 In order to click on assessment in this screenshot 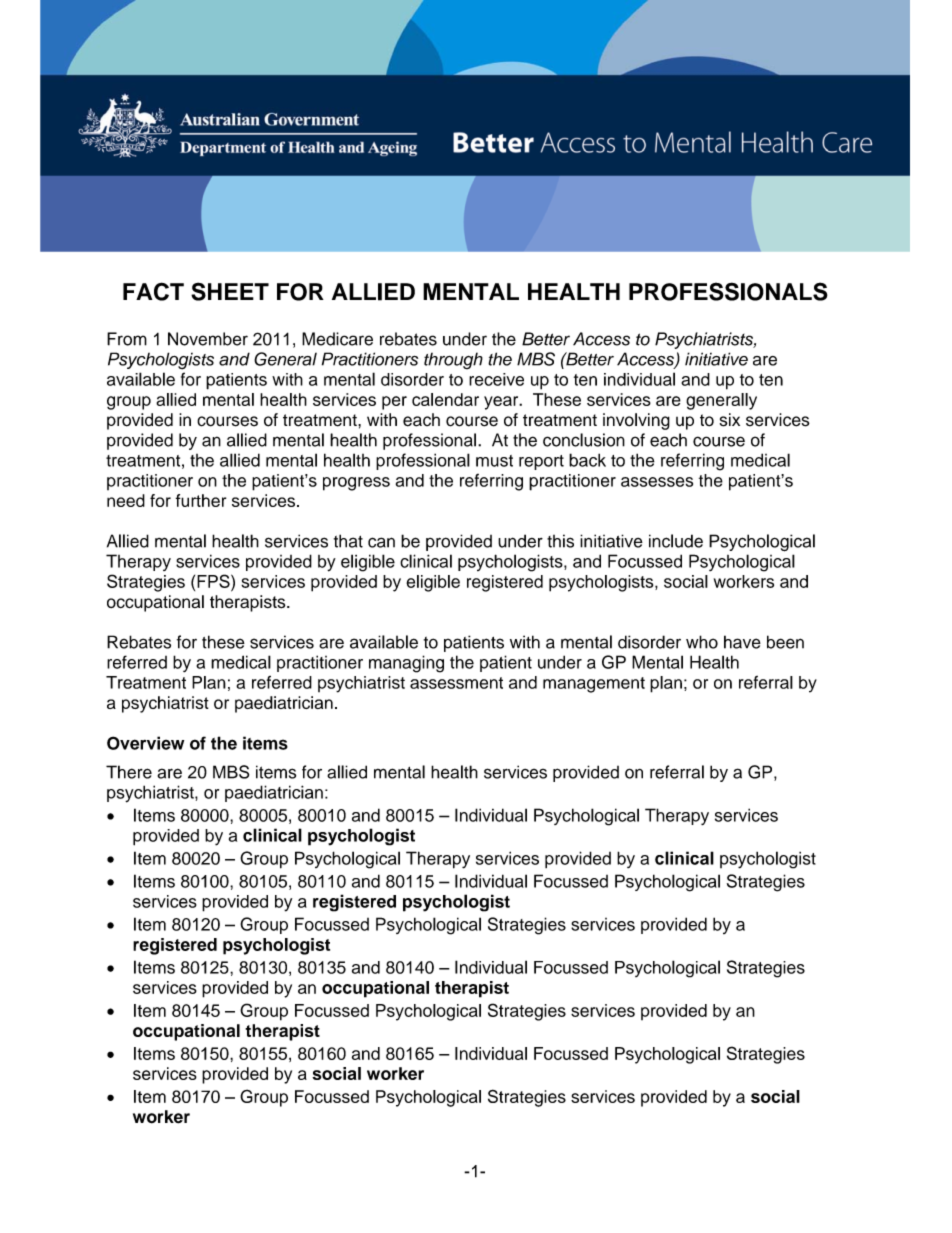, I will do `click(456, 683)`.
